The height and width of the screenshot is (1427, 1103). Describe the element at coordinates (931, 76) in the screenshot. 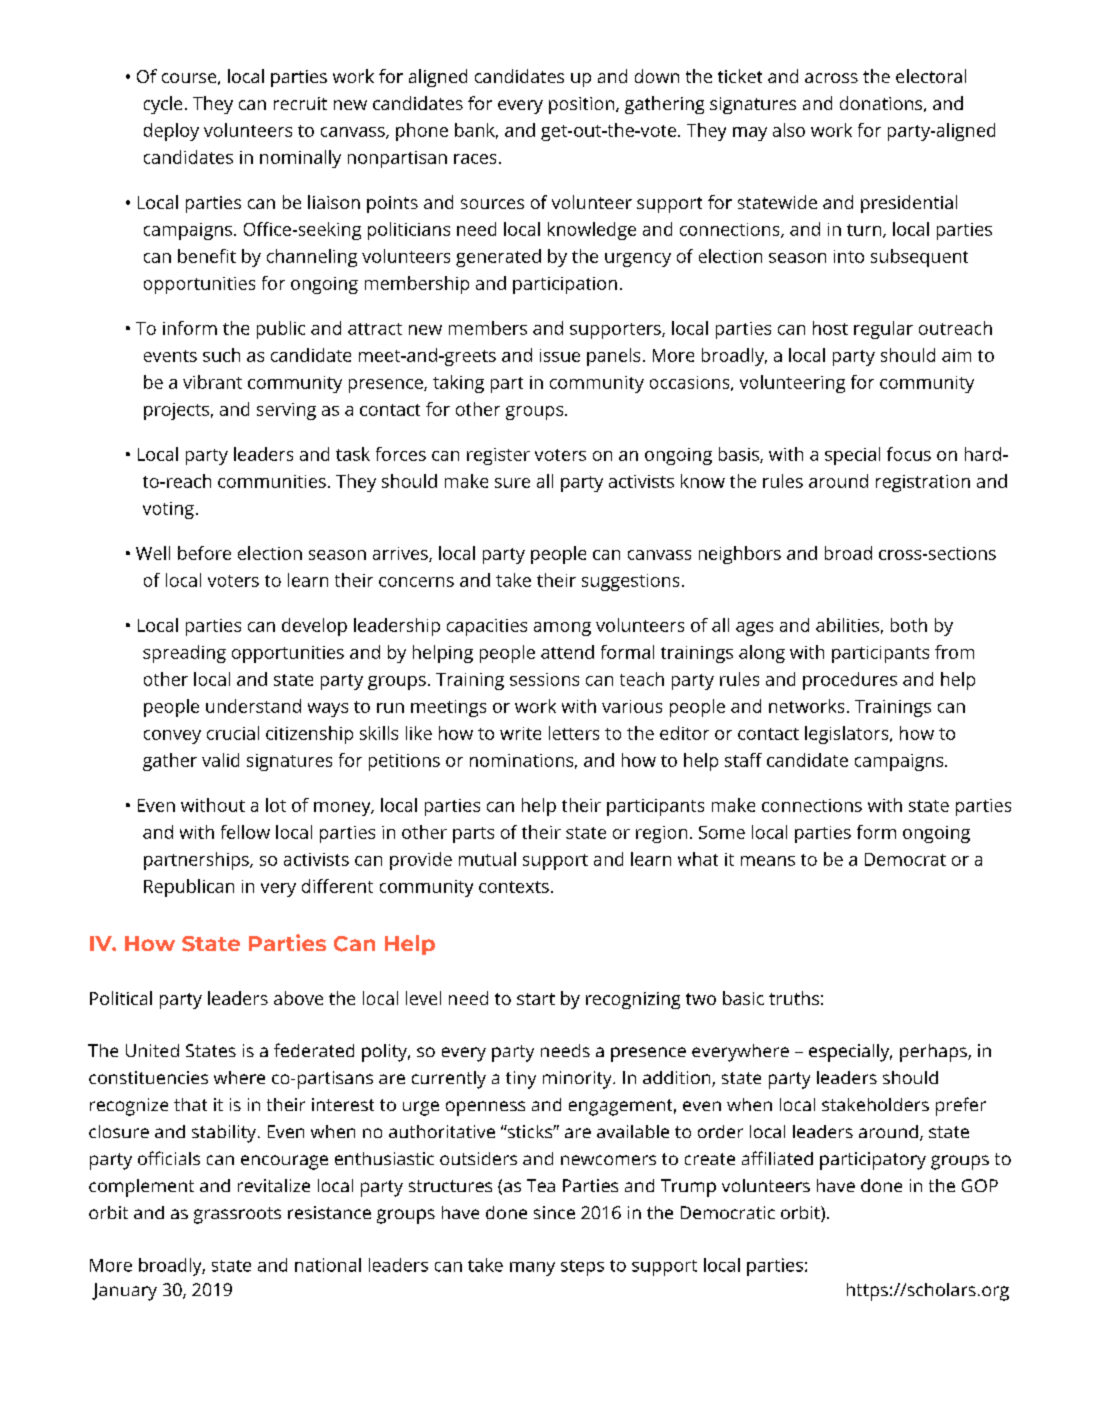

I see `electoral` at that location.
